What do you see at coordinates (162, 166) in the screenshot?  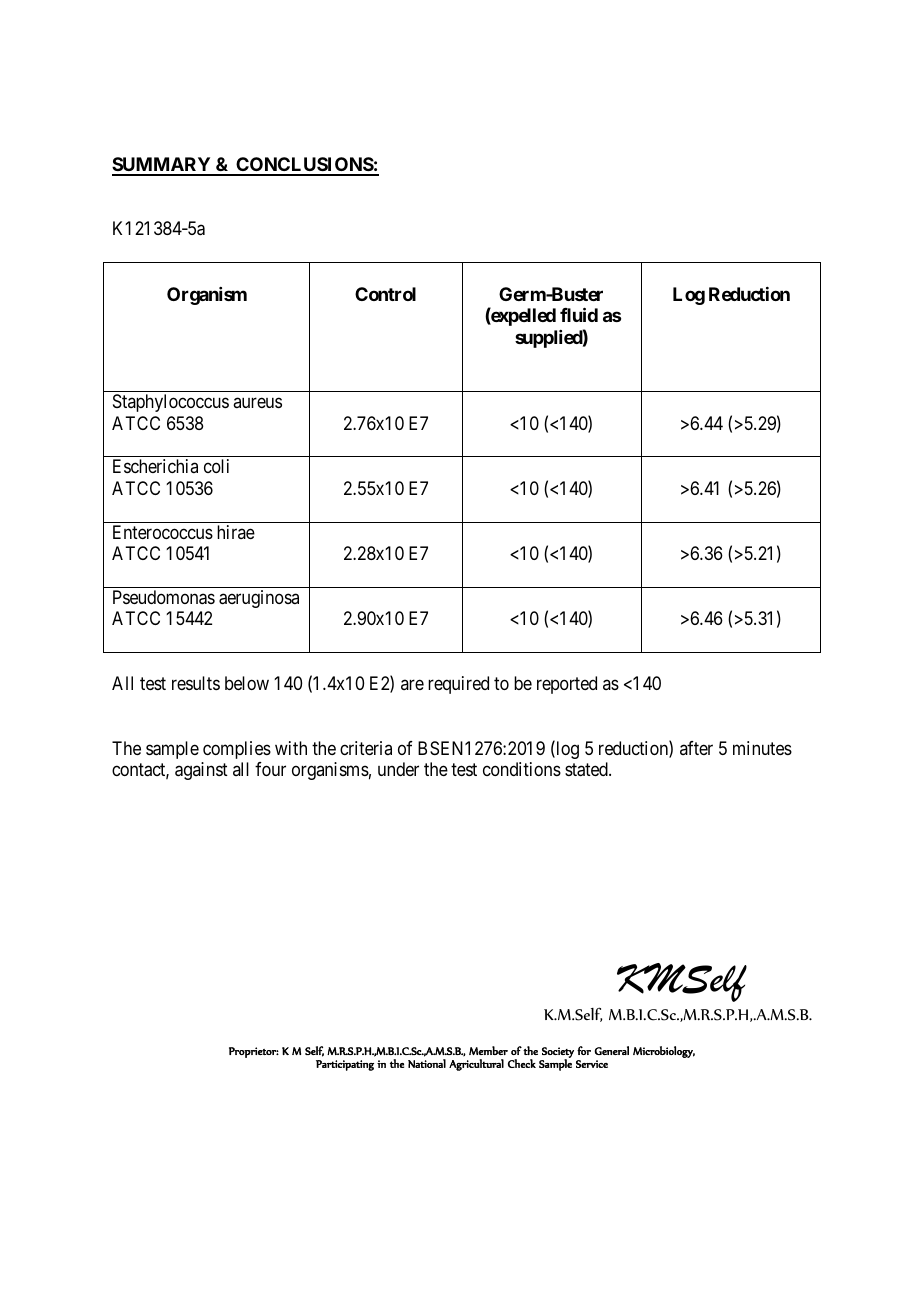 I see `SUMMARY` at bounding box center [162, 166].
